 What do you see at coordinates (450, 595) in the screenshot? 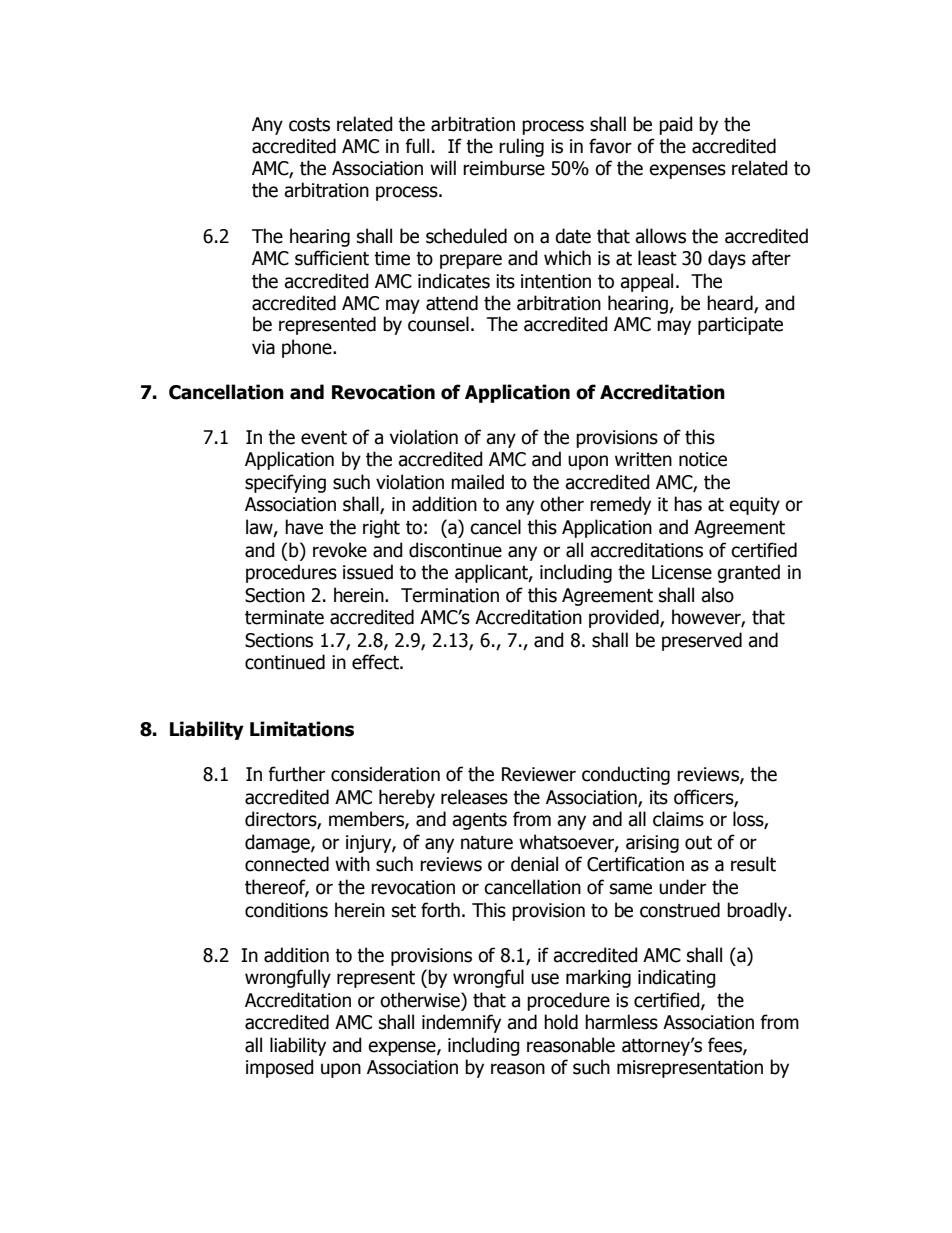
I see `Termination` at bounding box center [450, 595].
